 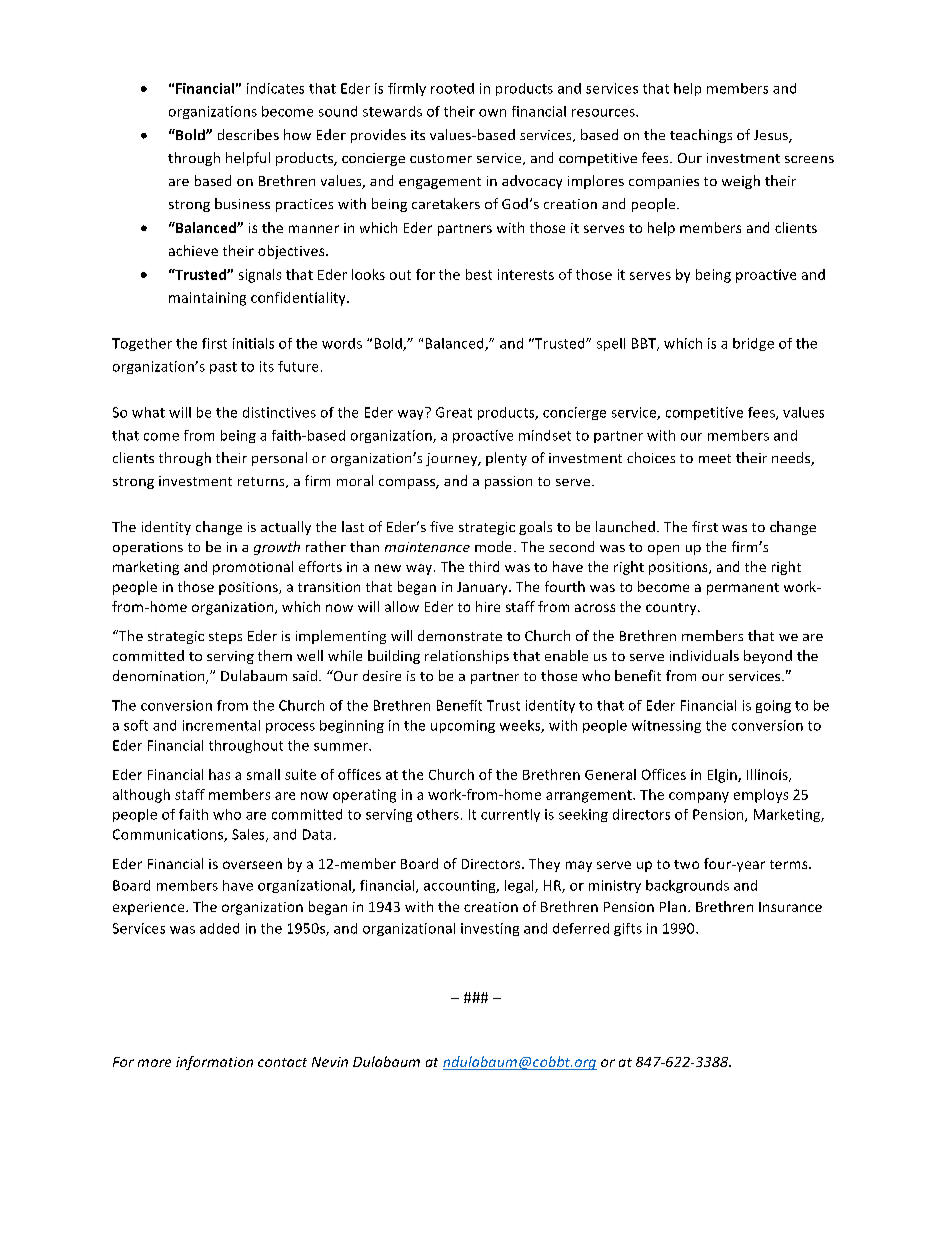 What do you see at coordinates (492, 113) in the document?
I see `own` at bounding box center [492, 113].
